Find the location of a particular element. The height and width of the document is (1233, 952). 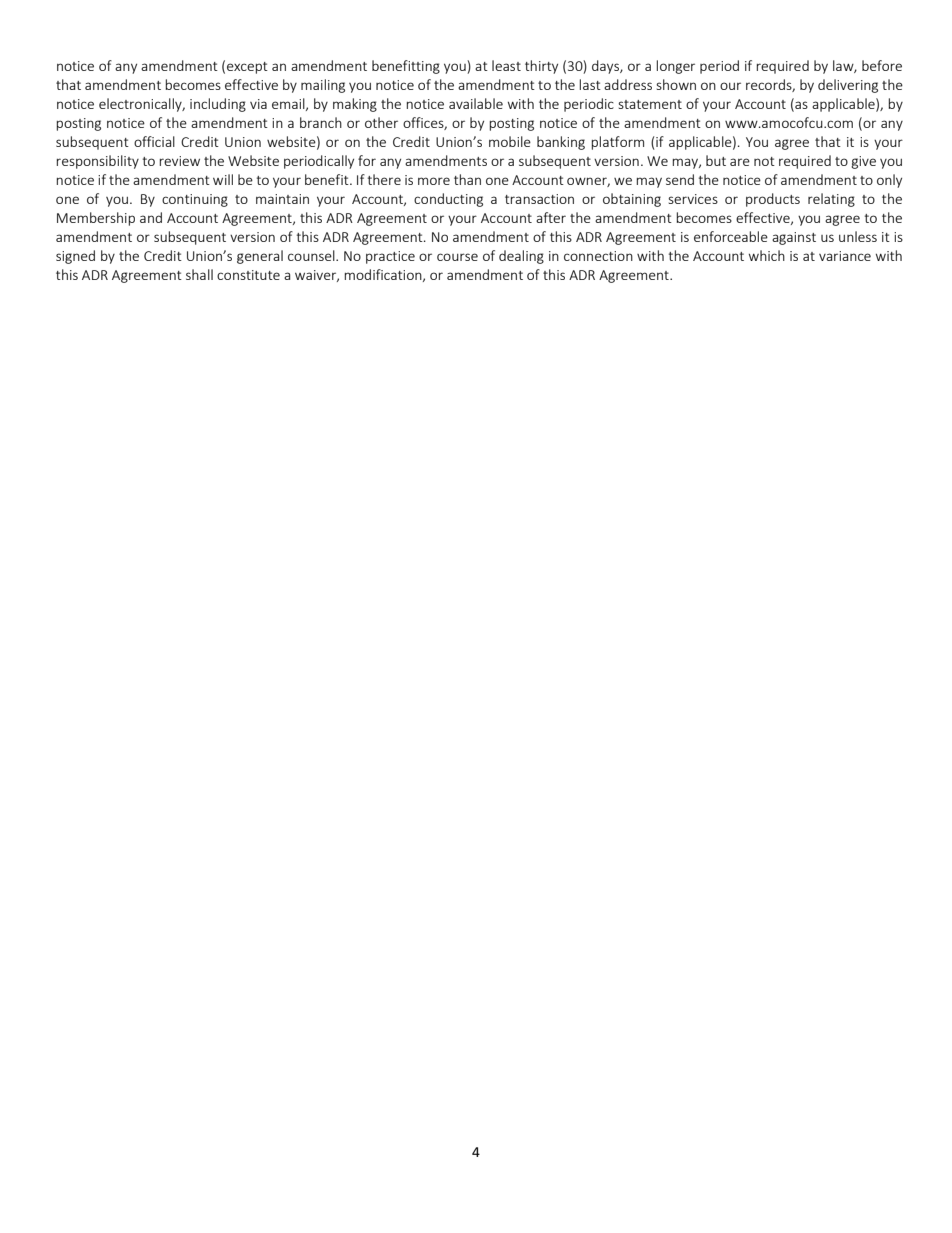

enforceable is located at coordinates (731, 236).
